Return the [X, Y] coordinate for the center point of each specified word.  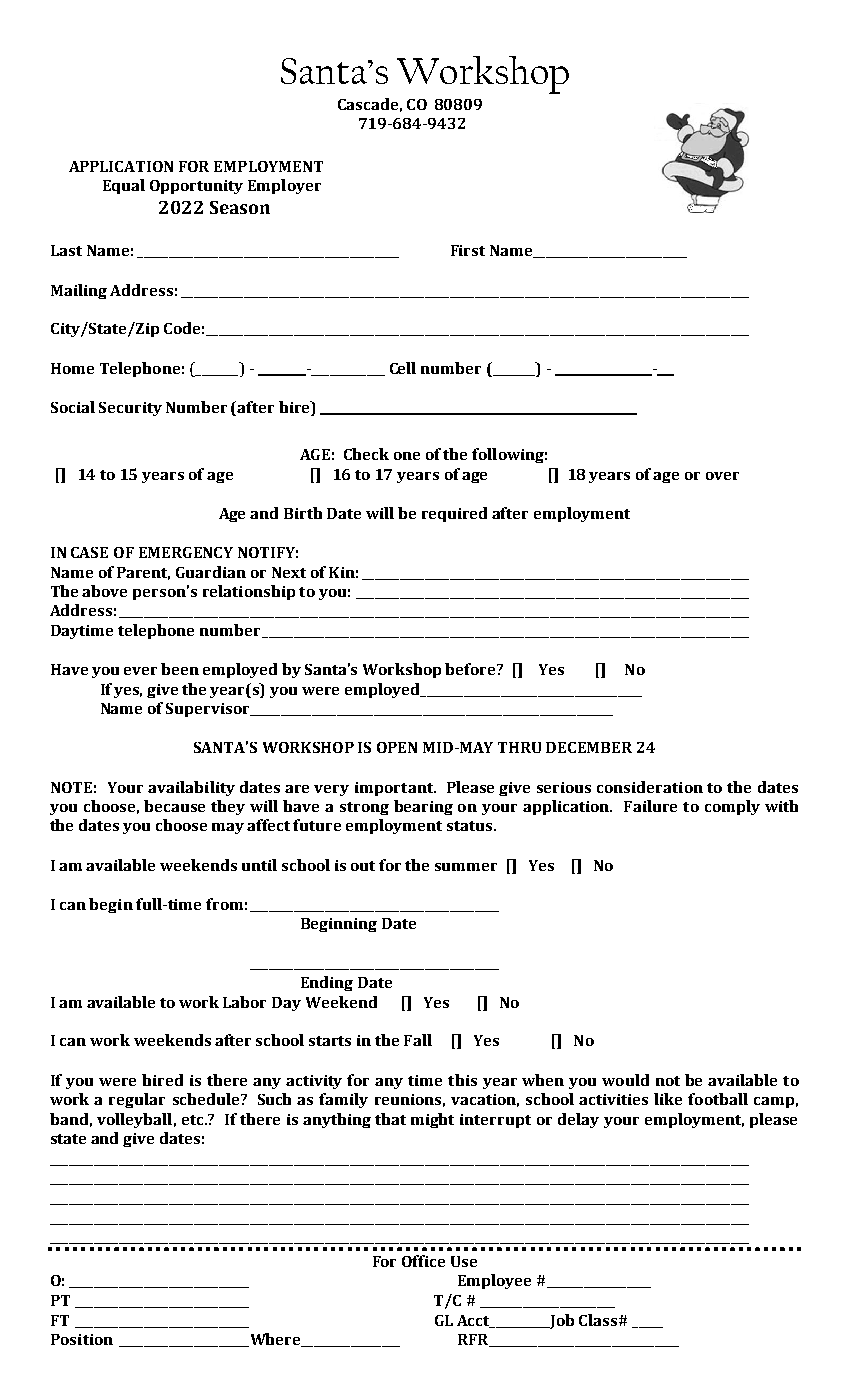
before [471, 669]
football [718, 1099]
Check [366, 454]
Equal [124, 186]
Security [130, 409]
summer [466, 867]
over [722, 476]
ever [140, 671]
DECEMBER [589, 747]
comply [732, 807]
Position [82, 1339]
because [174, 806]
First [468, 250]
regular [137, 1100]
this [462, 1080]
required [454, 514]
